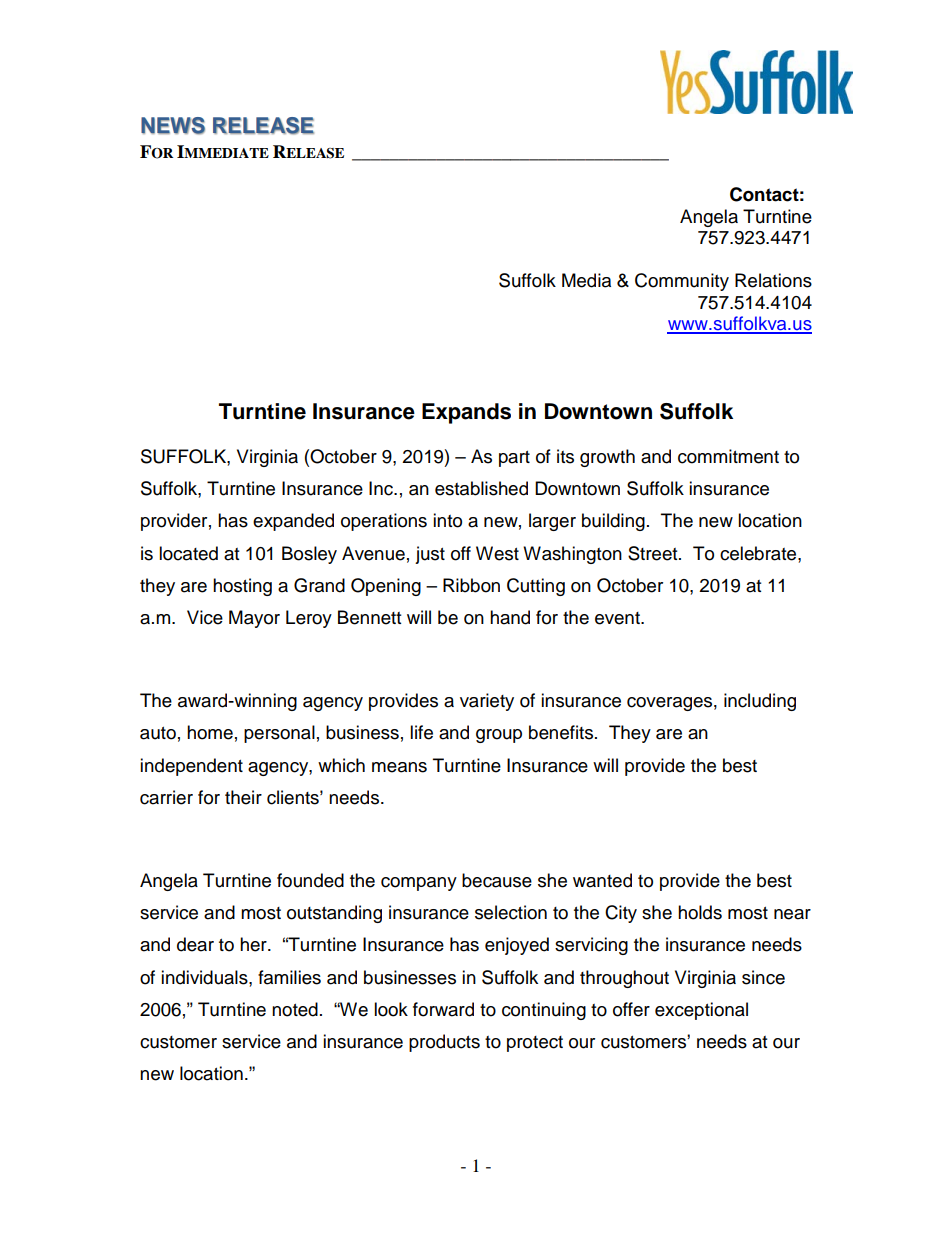 This screenshot has width=952, height=1233. I want to click on celebrate, so click(759, 553).
